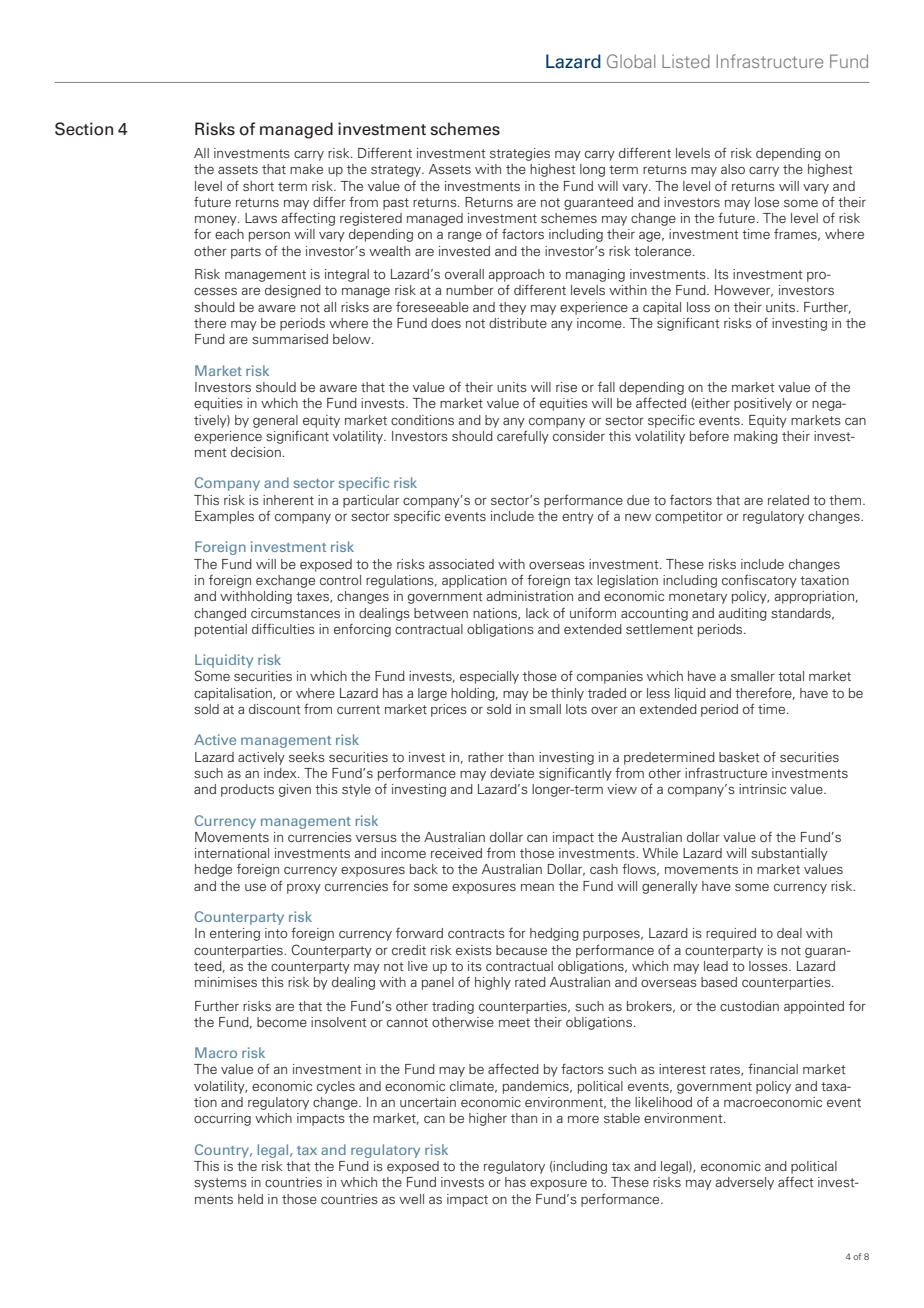 The height and width of the screenshot is (1308, 924). I want to click on inherent, so click(288, 500).
